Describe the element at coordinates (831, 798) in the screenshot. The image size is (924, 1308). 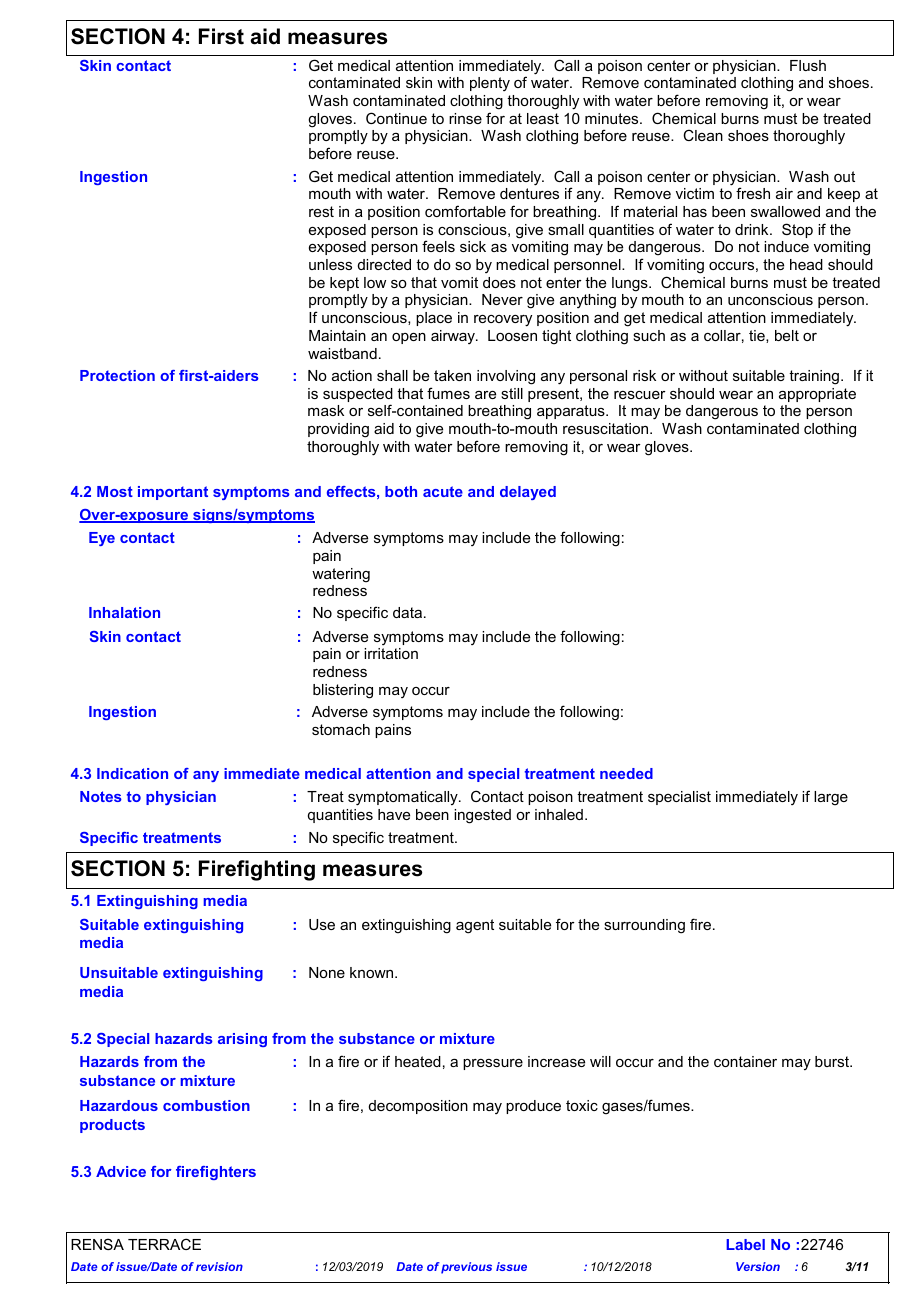
I see `large` at that location.
